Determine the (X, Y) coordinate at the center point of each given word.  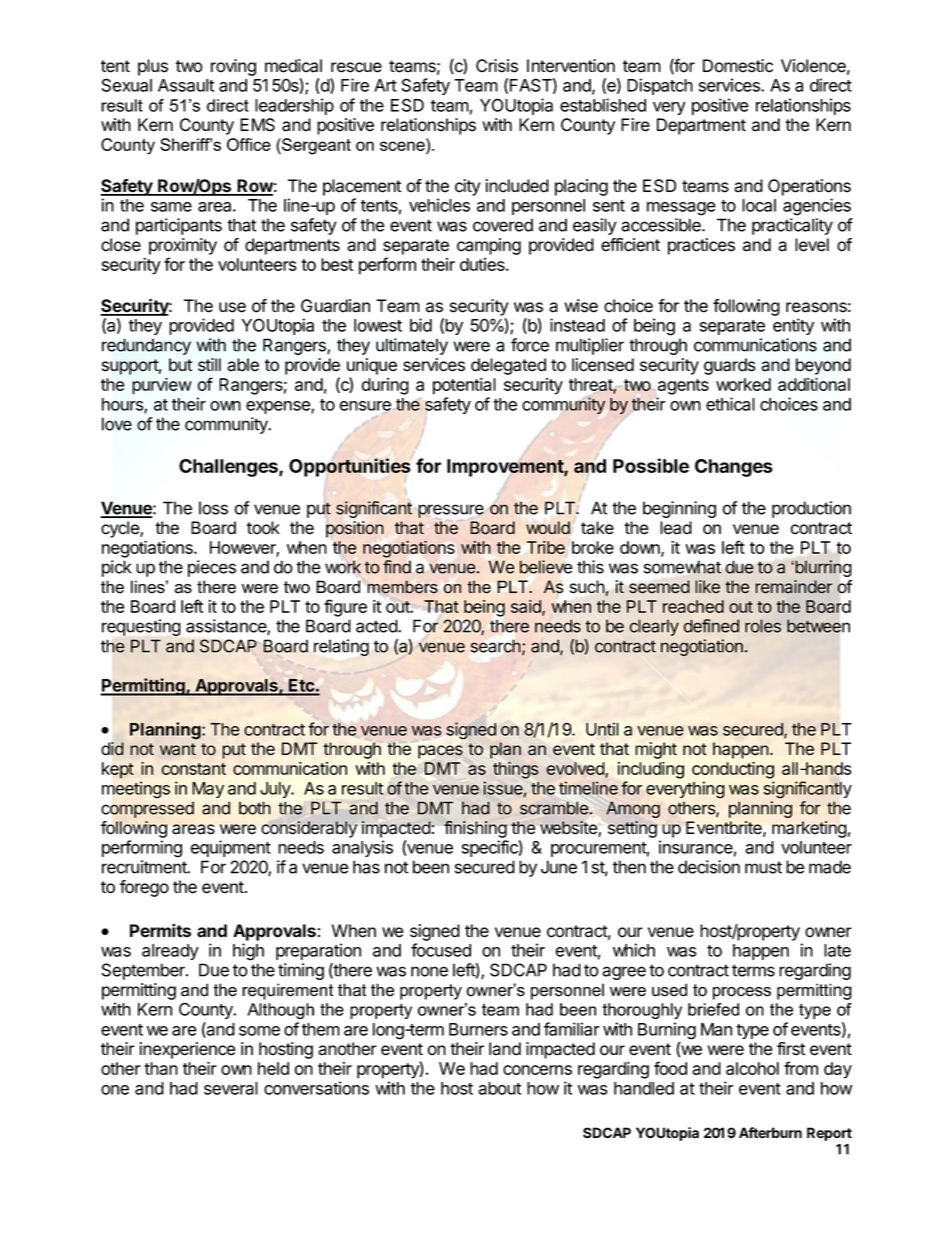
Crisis (497, 66)
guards (730, 366)
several (231, 1088)
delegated (508, 366)
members (402, 587)
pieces (212, 568)
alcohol (752, 1068)
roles (763, 626)
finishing (475, 829)
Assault (186, 85)
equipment (231, 848)
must (763, 867)
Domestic (738, 66)
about (499, 1088)
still (209, 365)
